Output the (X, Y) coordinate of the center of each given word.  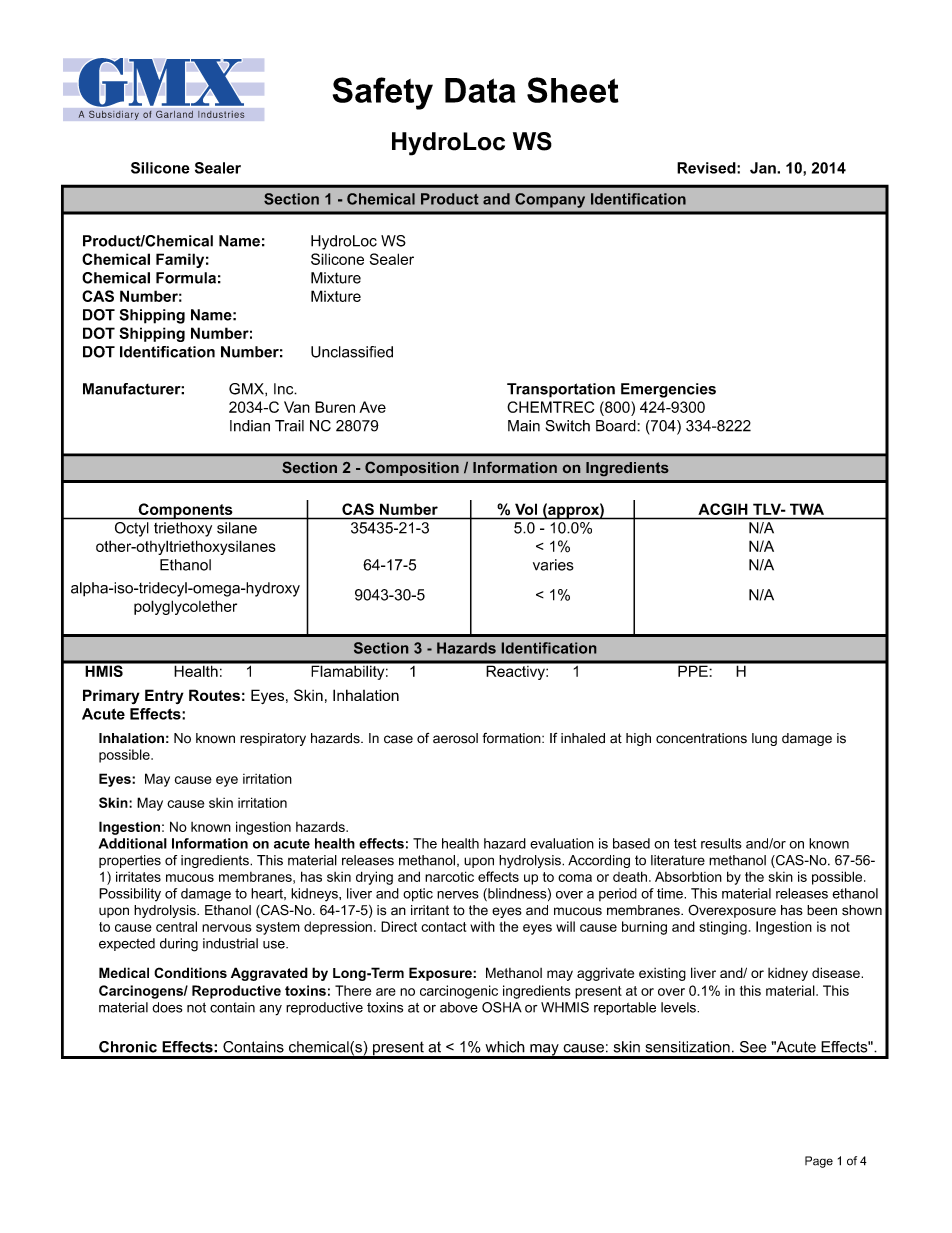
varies (553, 565)
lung (764, 739)
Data (480, 90)
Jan (764, 168)
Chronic (128, 1047)
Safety (383, 93)
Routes (214, 695)
